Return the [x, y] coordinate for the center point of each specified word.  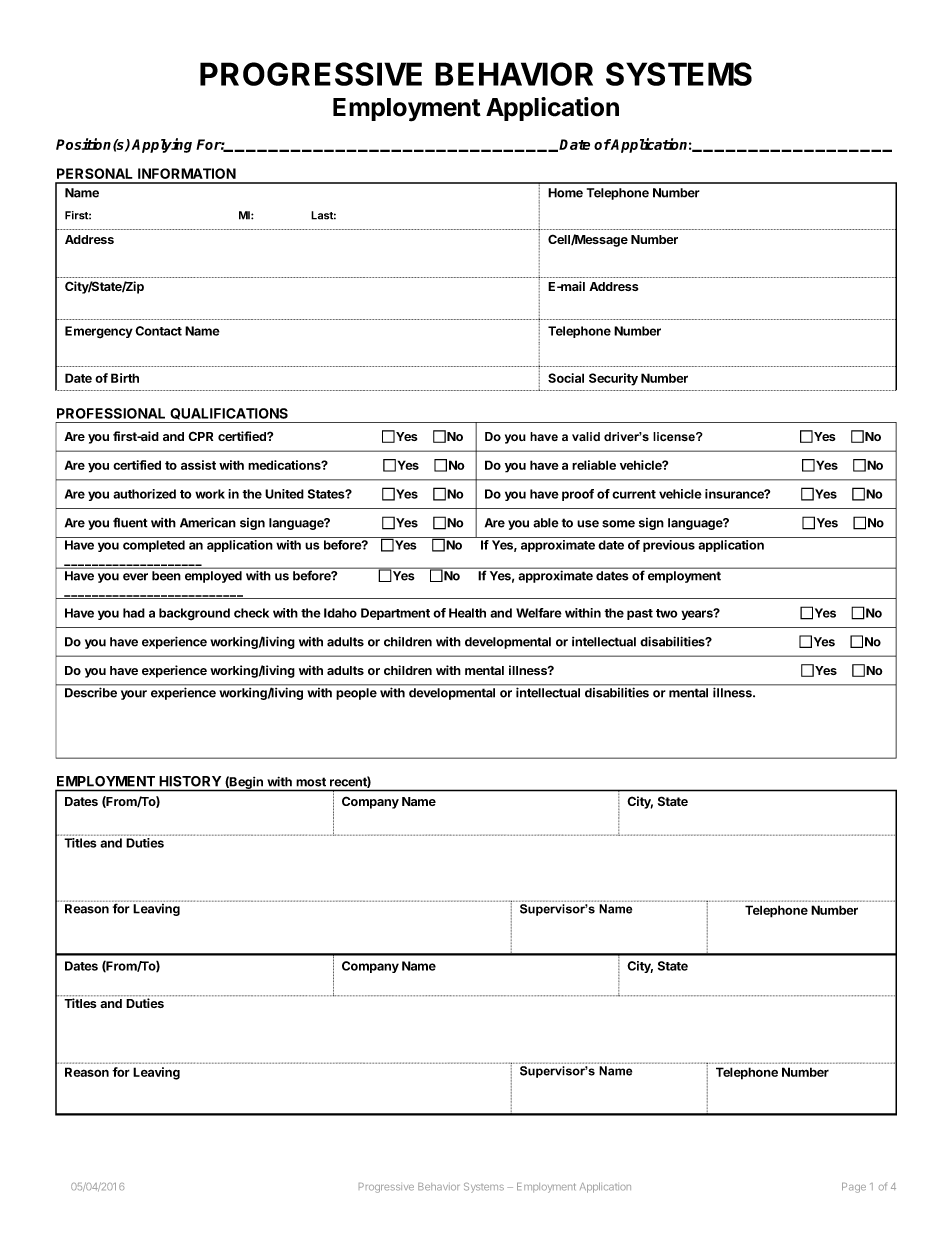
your [134, 695]
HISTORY [190, 781]
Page [854, 1188]
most [311, 782]
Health [467, 613]
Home [565, 193]
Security [613, 379]
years [698, 614]
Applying [161, 145]
